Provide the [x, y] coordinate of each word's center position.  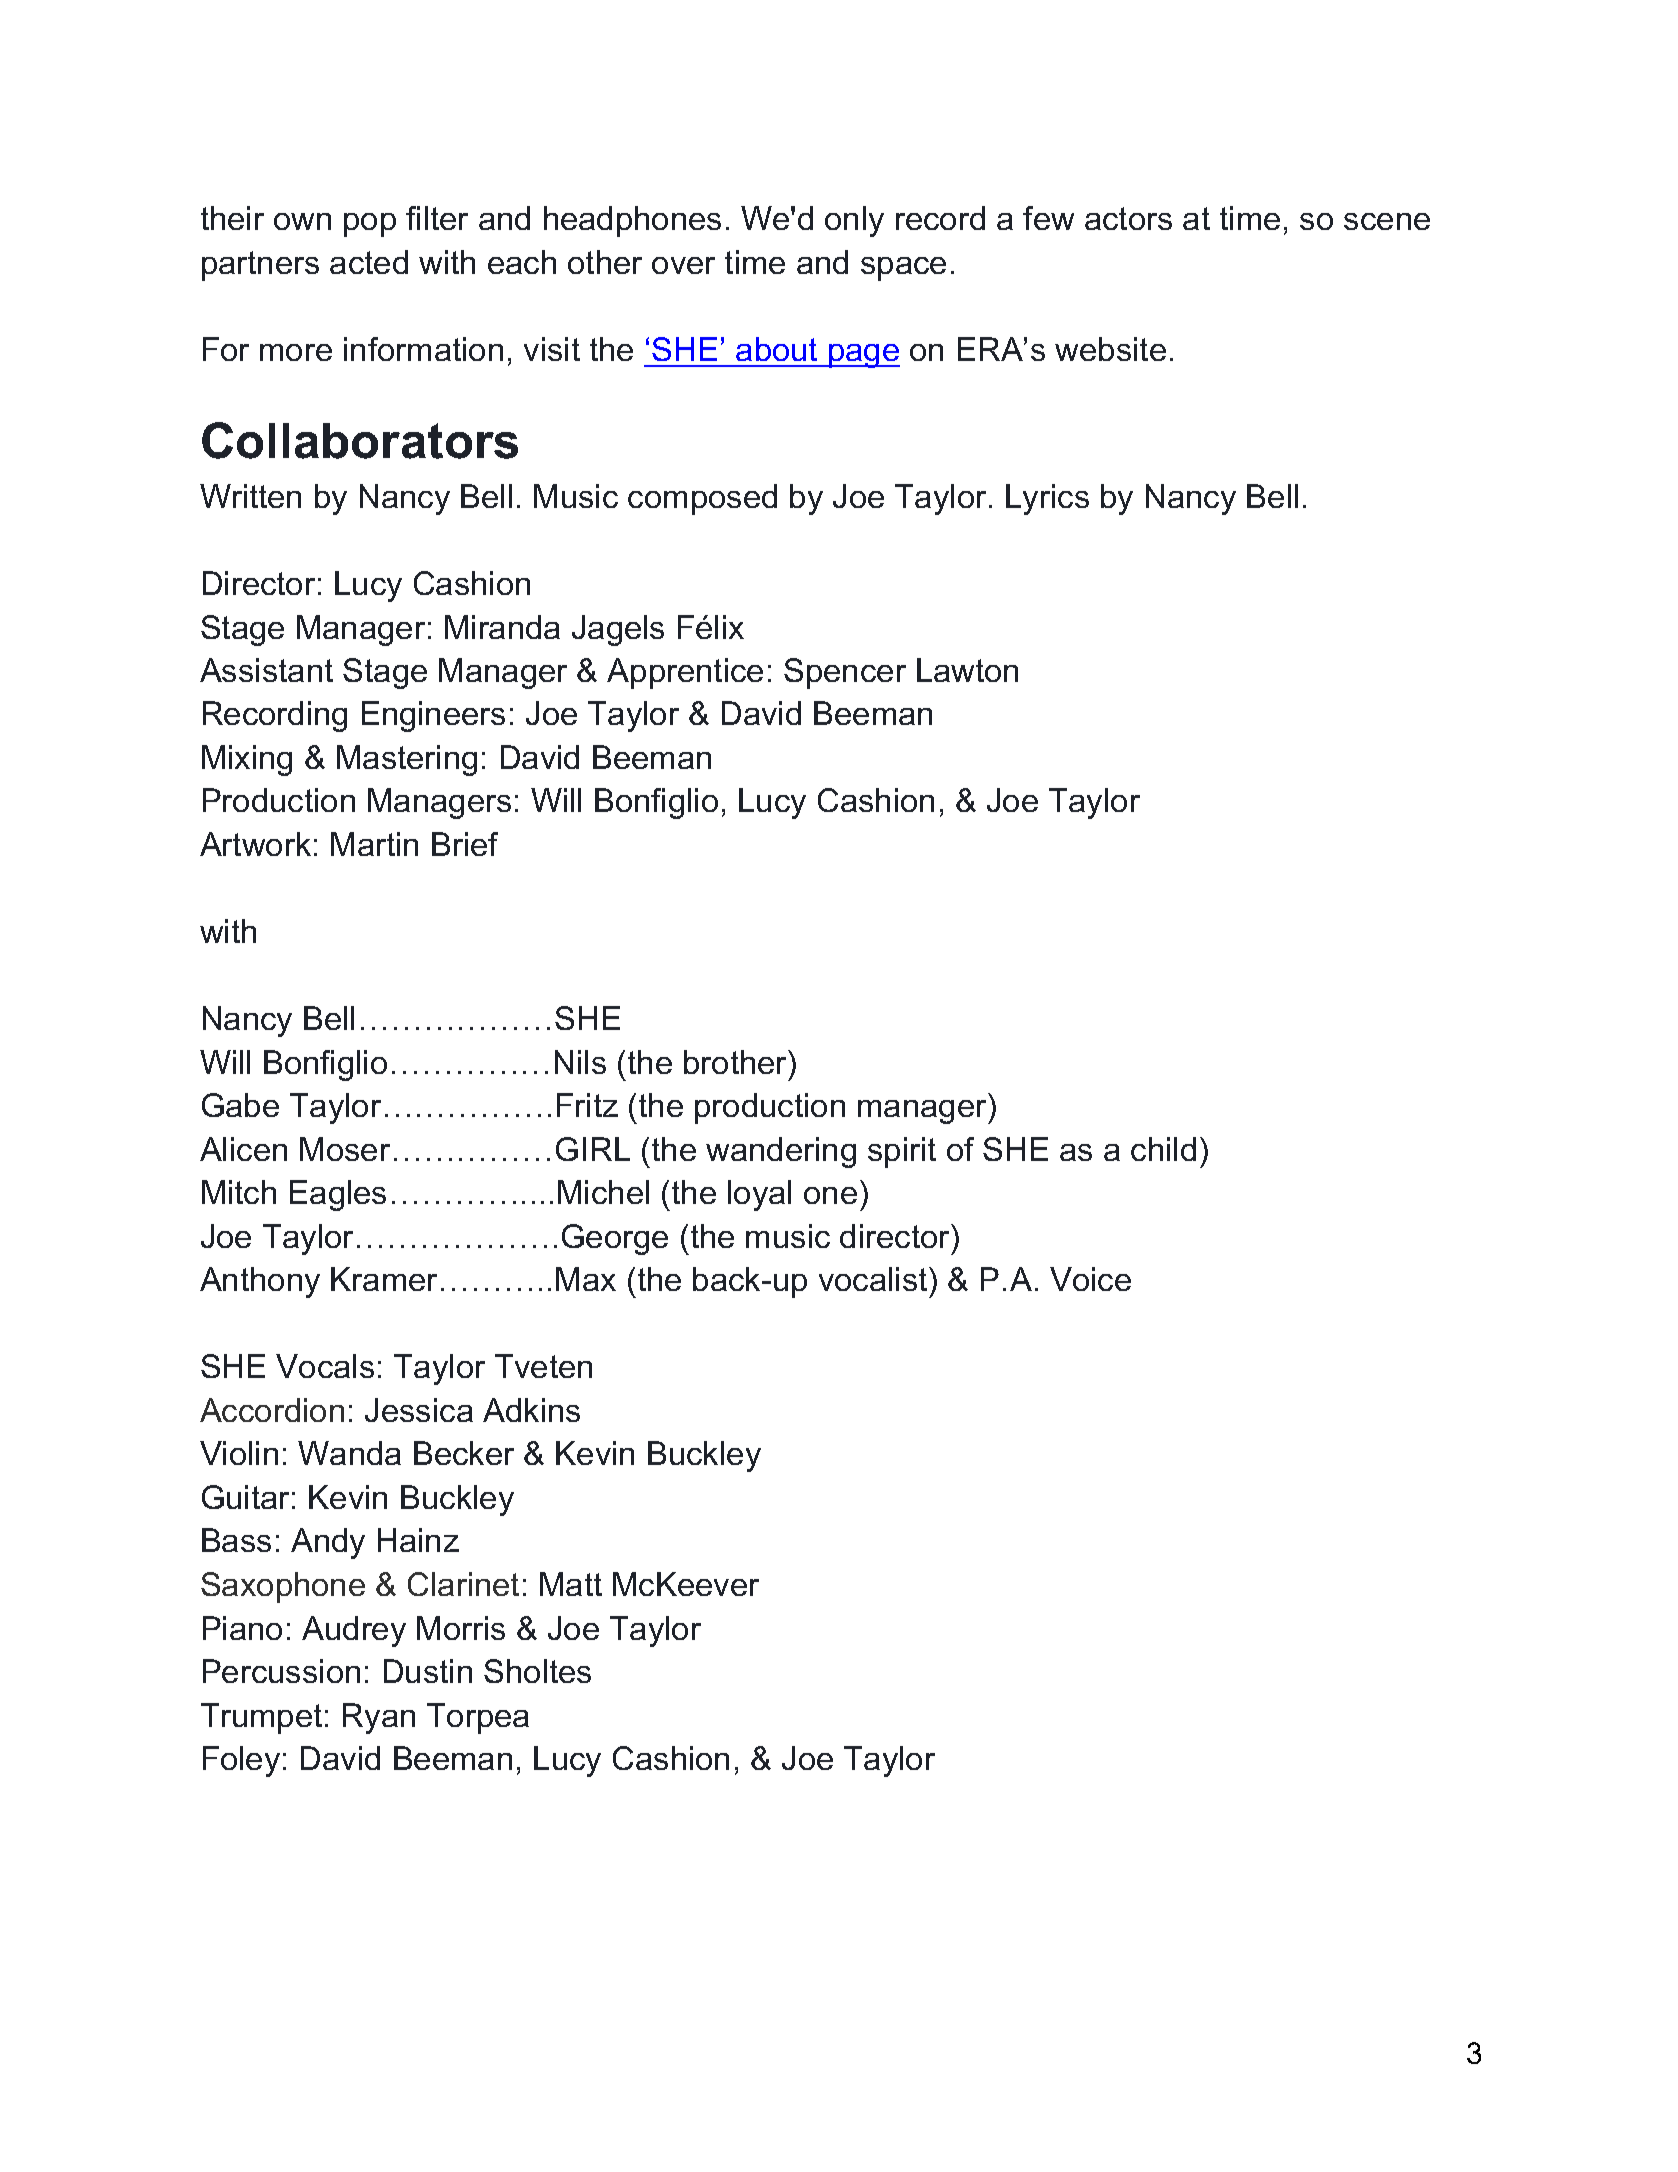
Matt [571, 1584]
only [854, 221]
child [1163, 1149]
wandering [781, 1152]
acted [369, 262]
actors [1128, 218]
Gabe [240, 1105]
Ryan [379, 1718]
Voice [1090, 1279]
